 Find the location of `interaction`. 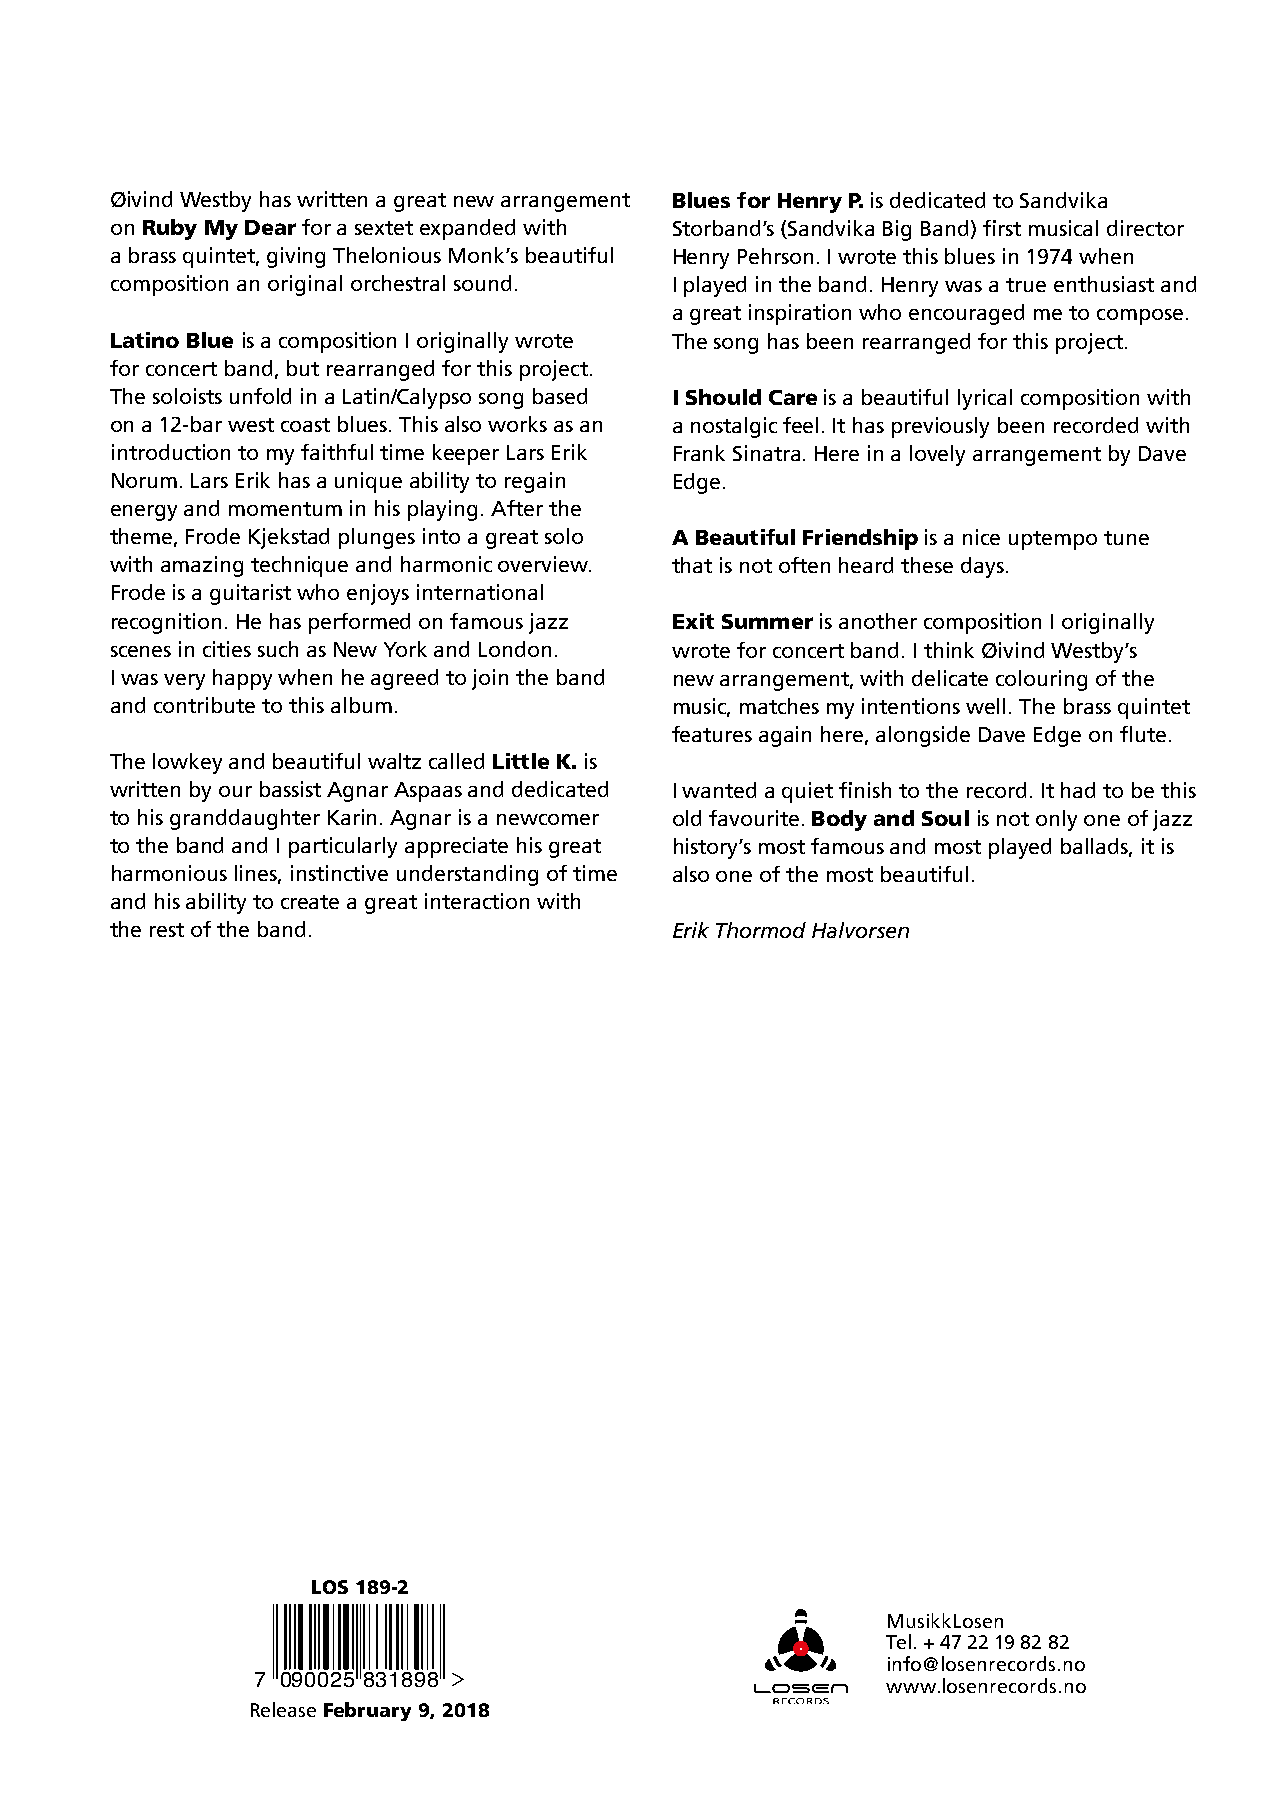

interaction is located at coordinates (477, 901).
